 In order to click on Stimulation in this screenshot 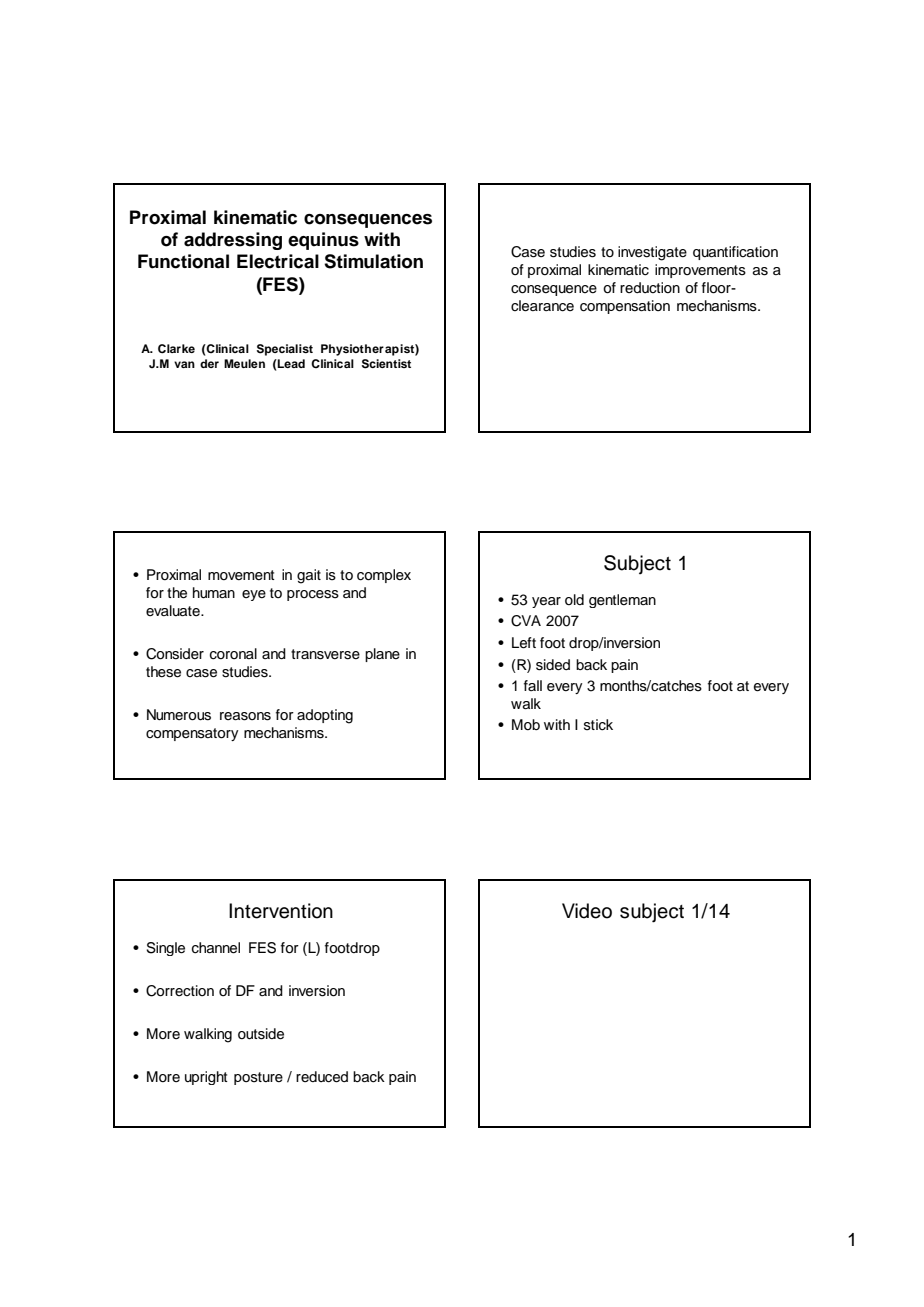, I will do `click(373, 261)`.
